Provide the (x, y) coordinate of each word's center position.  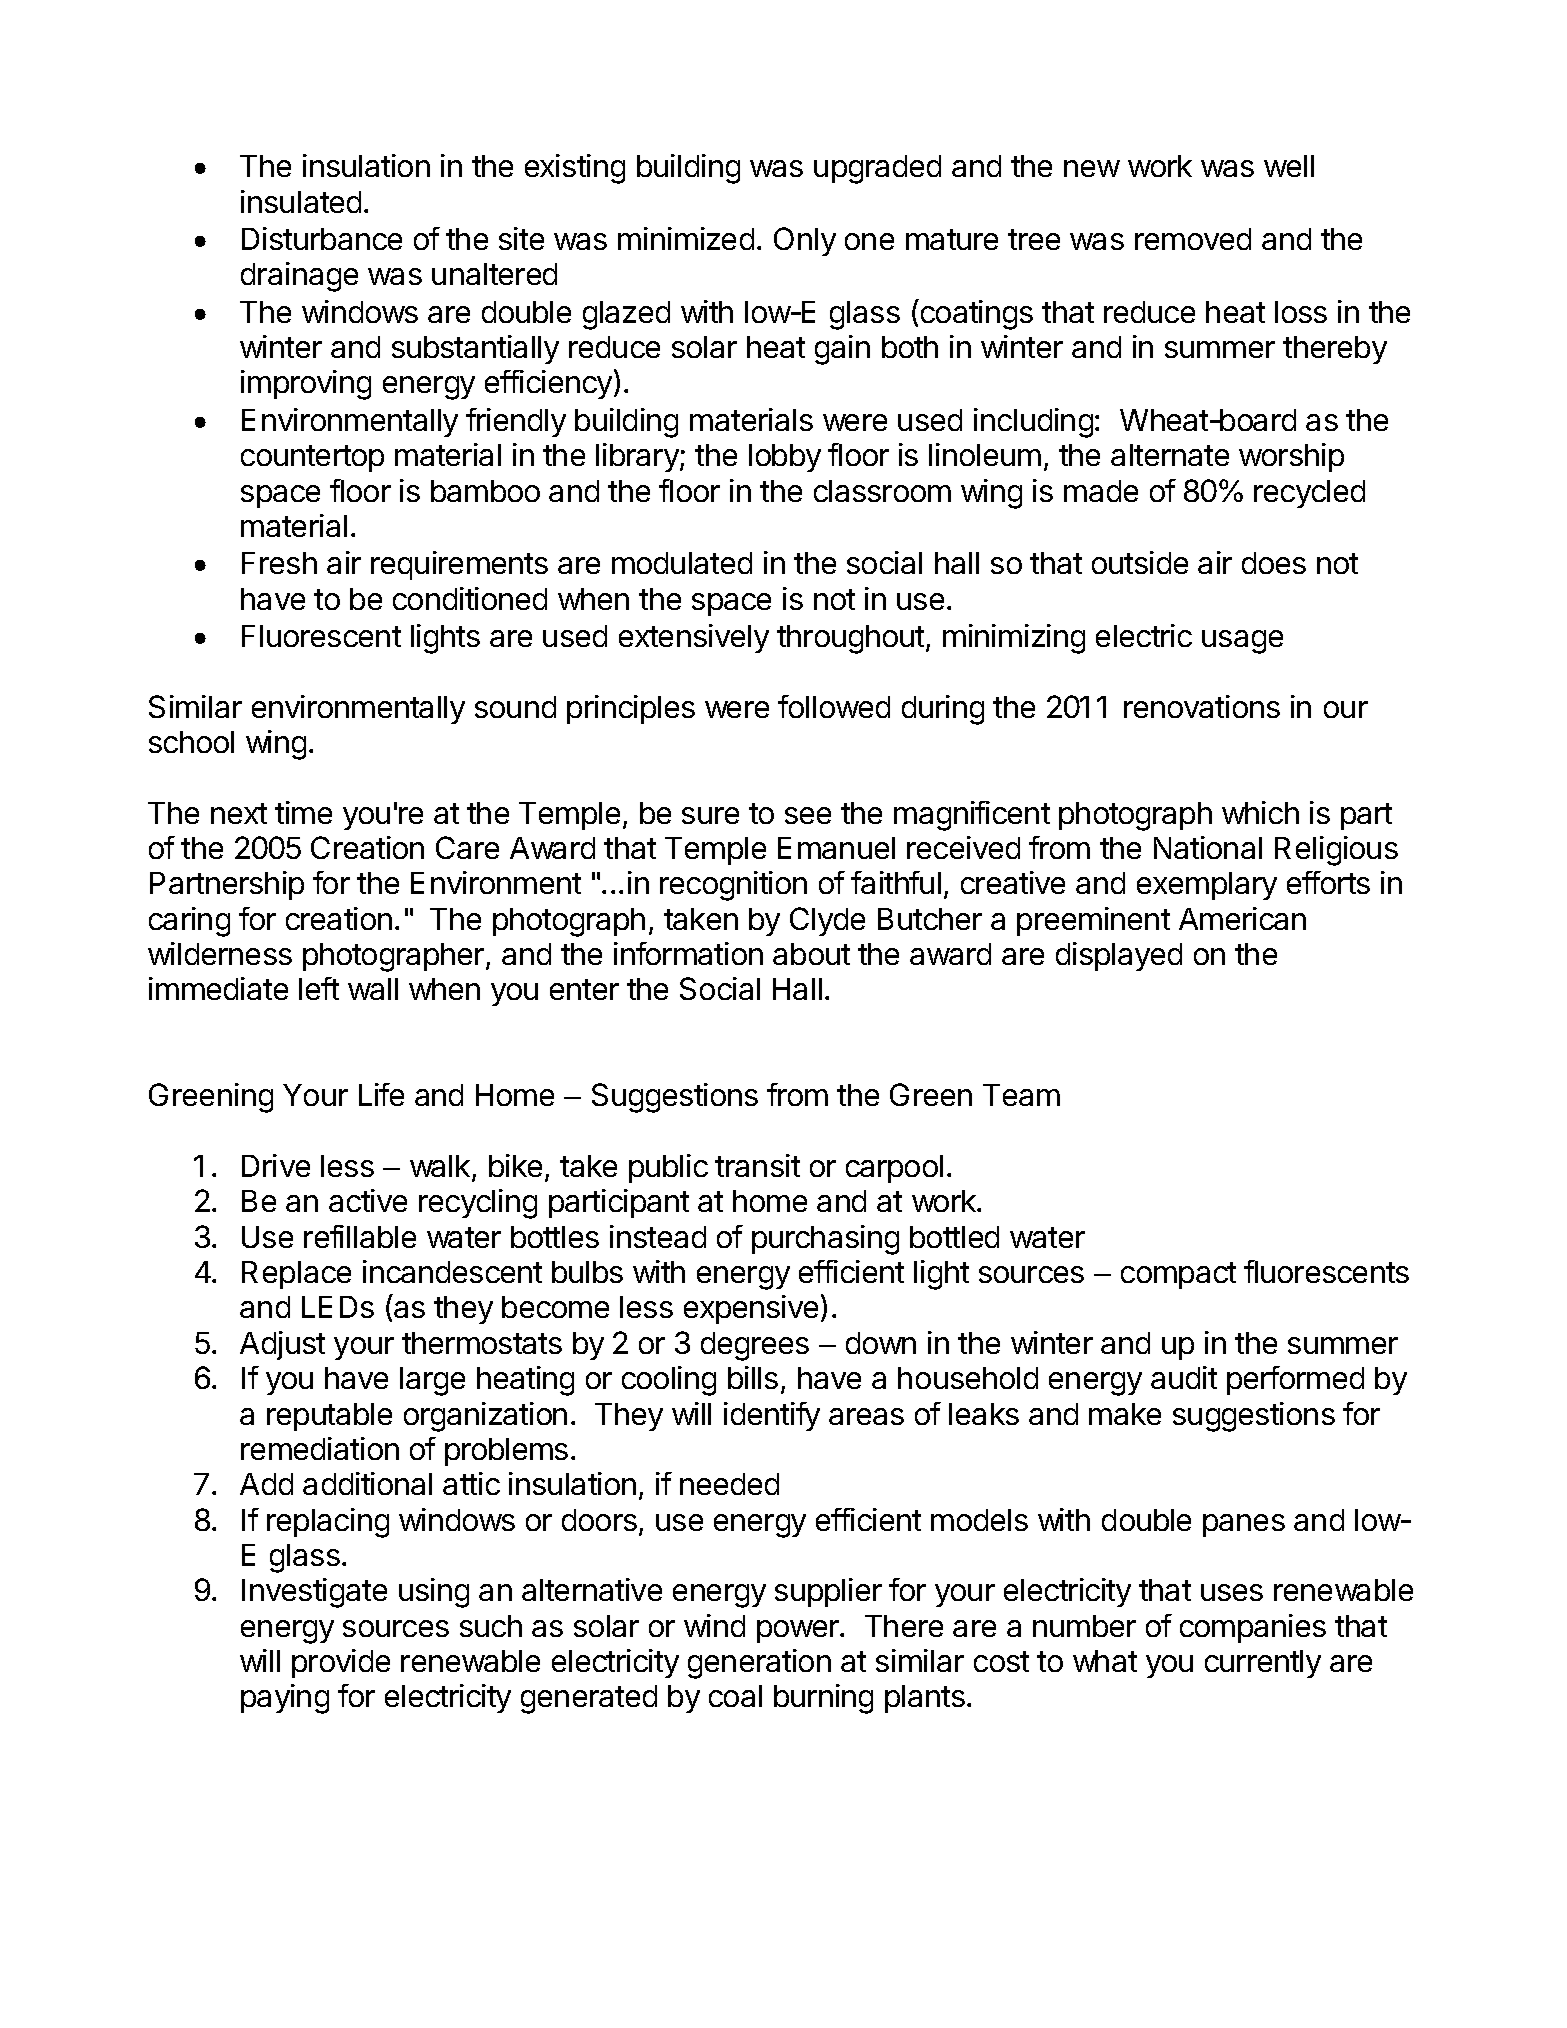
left (319, 988)
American (1242, 918)
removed (1193, 239)
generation (759, 1664)
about (811, 954)
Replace (296, 1275)
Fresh (279, 563)
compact (1178, 1275)
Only (805, 241)
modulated (682, 563)
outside (1140, 562)
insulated (301, 201)
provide (341, 1663)
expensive (751, 1309)
